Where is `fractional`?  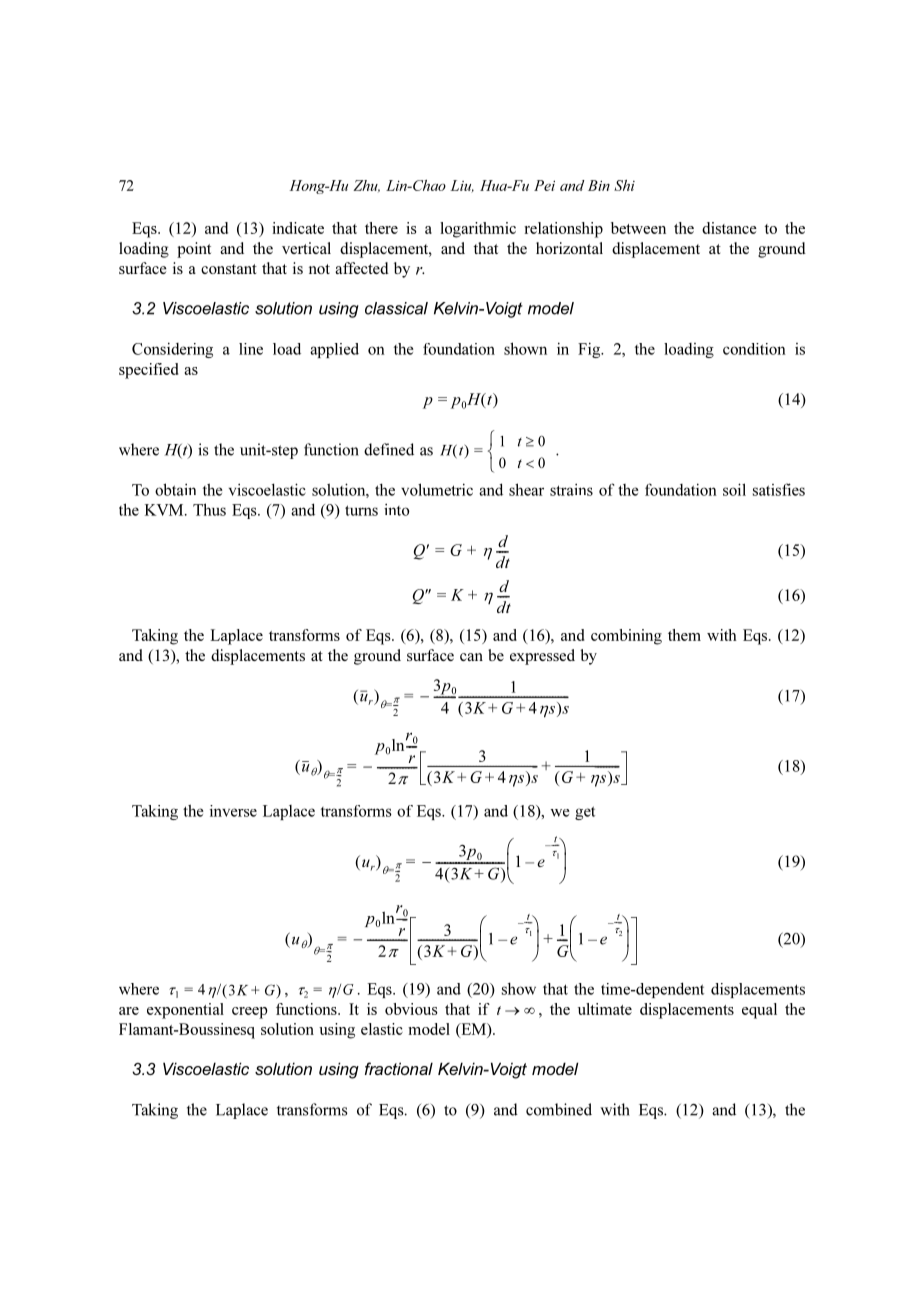 fractional is located at coordinates (399, 1068).
